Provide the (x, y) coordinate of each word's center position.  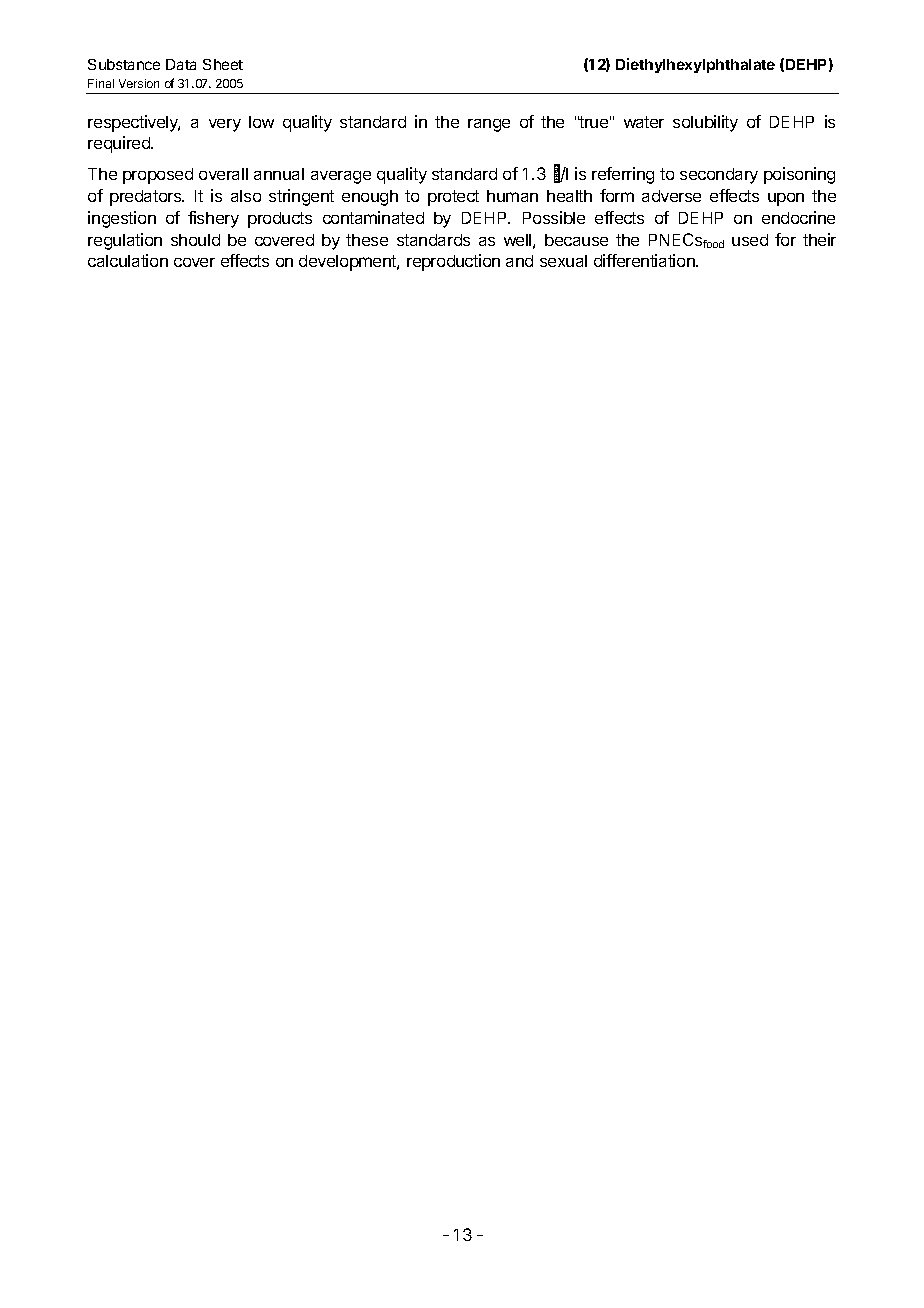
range (489, 125)
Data (181, 64)
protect (453, 198)
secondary (719, 176)
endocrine (798, 217)
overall (223, 174)
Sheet (223, 64)
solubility (705, 123)
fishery (213, 219)
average (341, 177)
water (644, 122)
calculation (128, 260)
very (225, 125)
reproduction (453, 262)
